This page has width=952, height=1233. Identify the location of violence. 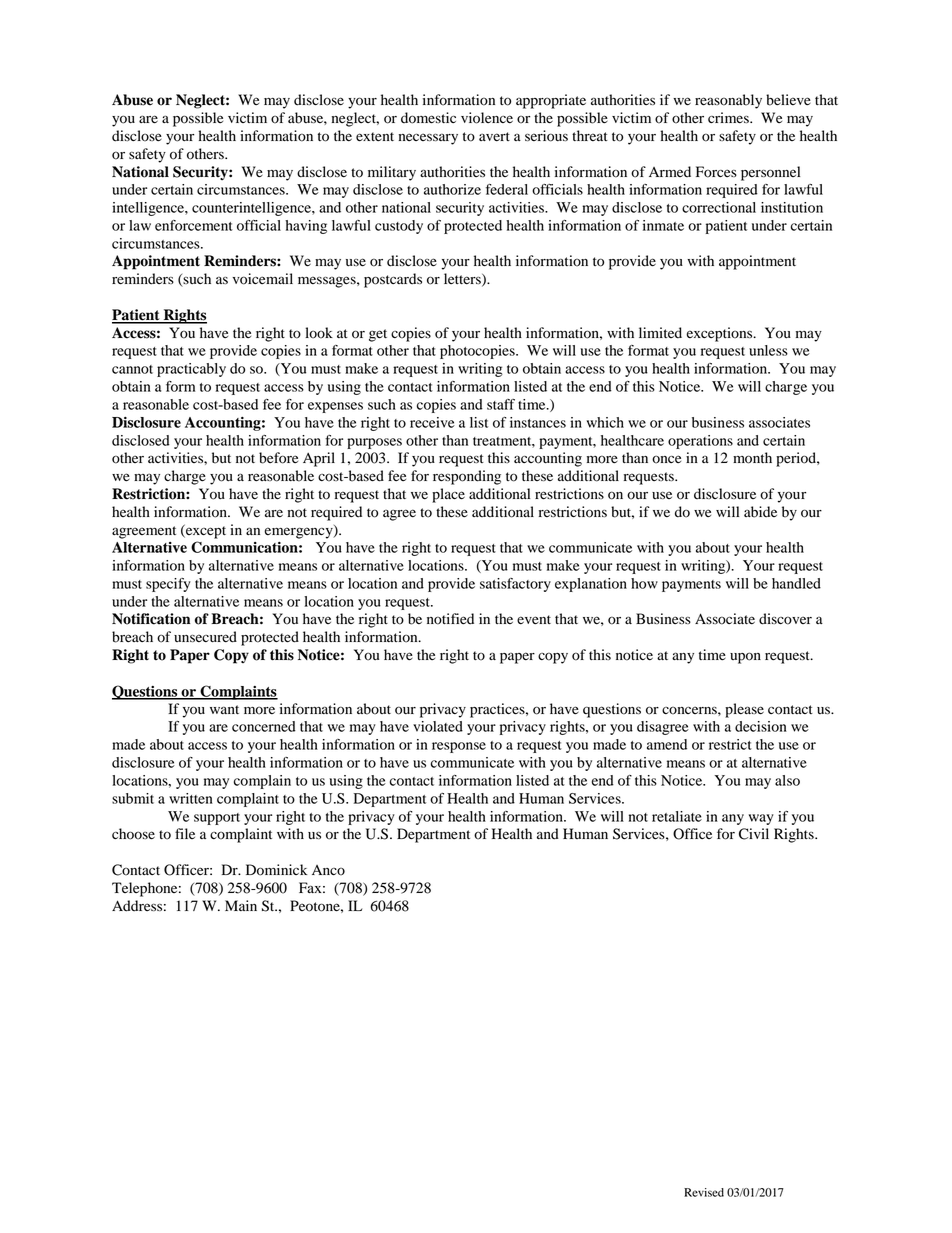
(487, 118).
